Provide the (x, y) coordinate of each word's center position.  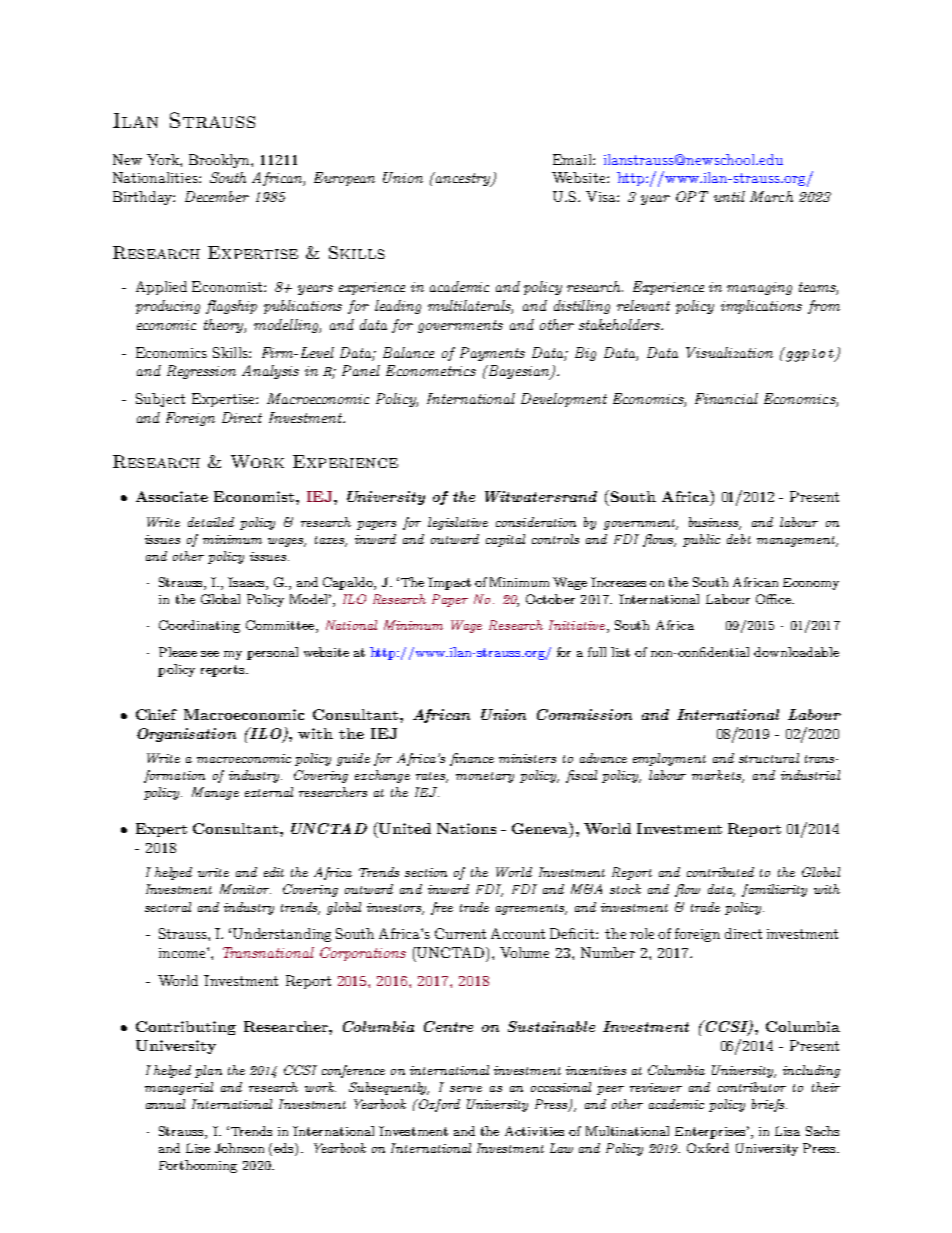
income (183, 953)
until (729, 196)
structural (769, 758)
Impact (449, 583)
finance (472, 759)
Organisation (186, 735)
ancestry (463, 179)
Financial (726, 398)
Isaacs (247, 583)
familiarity (774, 890)
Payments (492, 354)
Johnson (239, 1148)
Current (460, 933)
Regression (201, 372)
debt (739, 539)
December (217, 196)
